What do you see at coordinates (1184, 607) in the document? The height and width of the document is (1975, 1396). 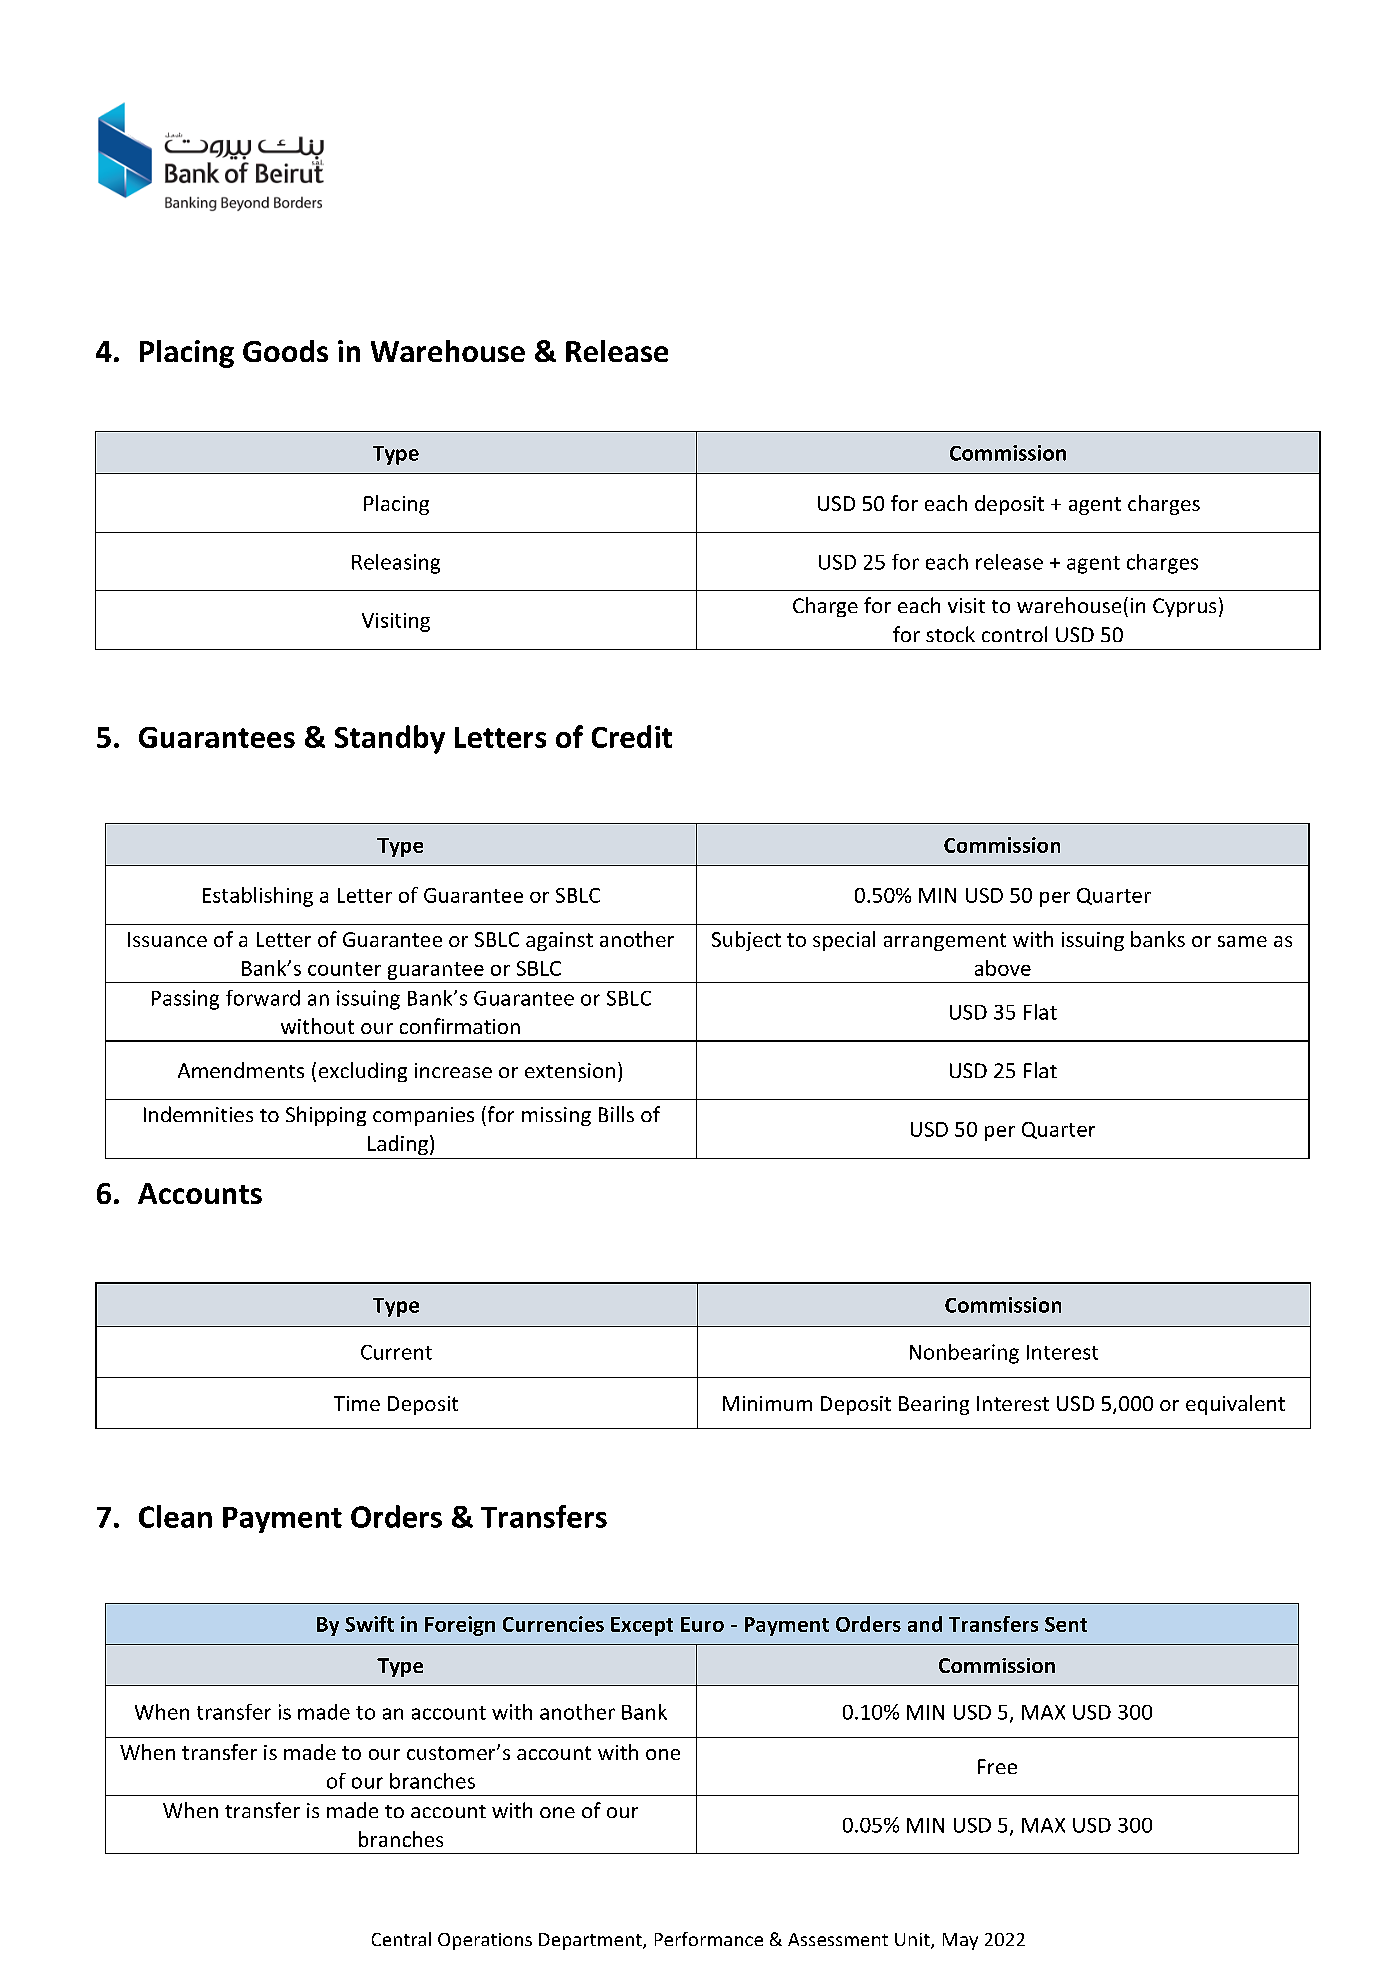 I see `Cyprus` at bounding box center [1184, 607].
